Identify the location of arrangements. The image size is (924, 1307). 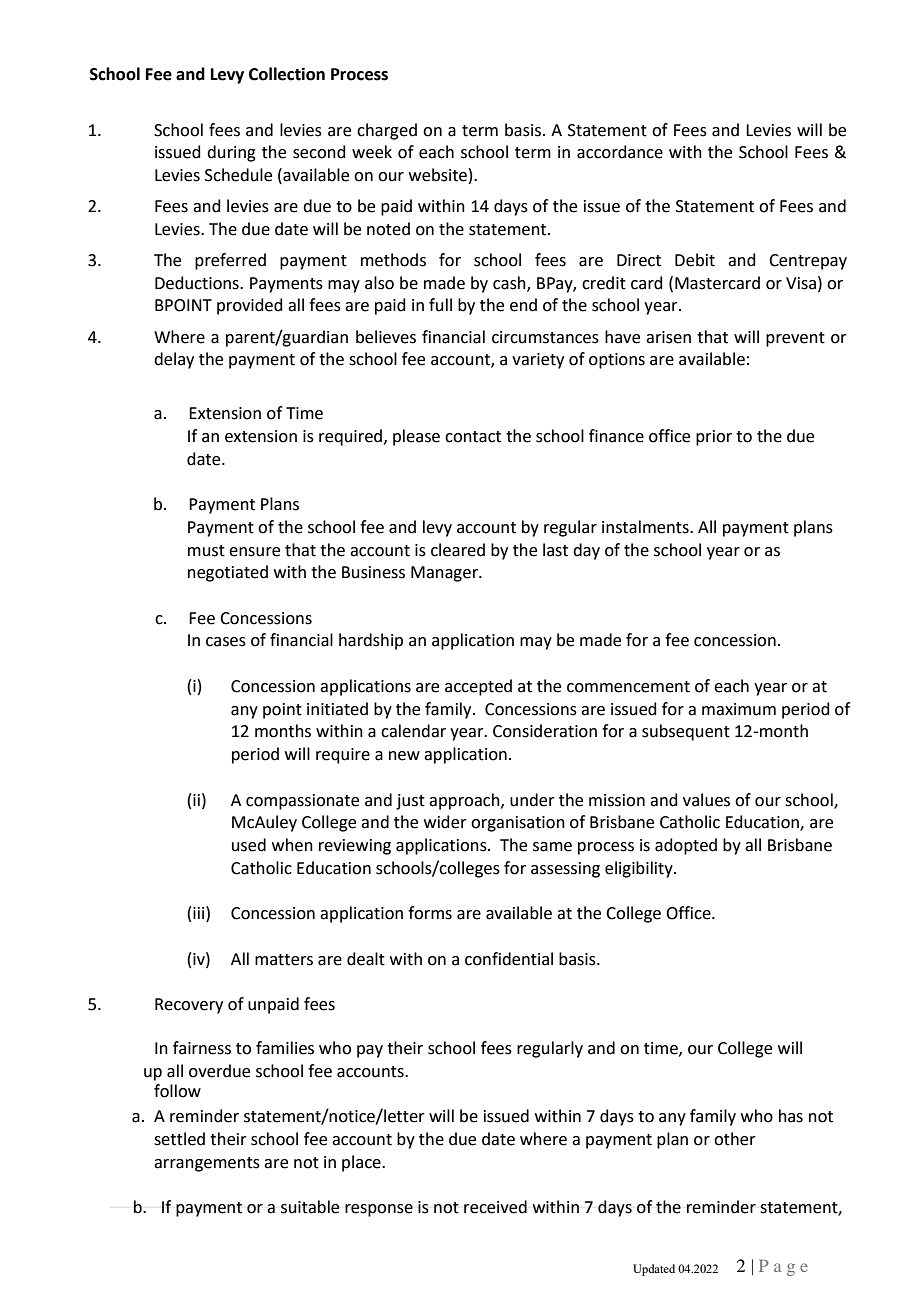
(207, 1164).
